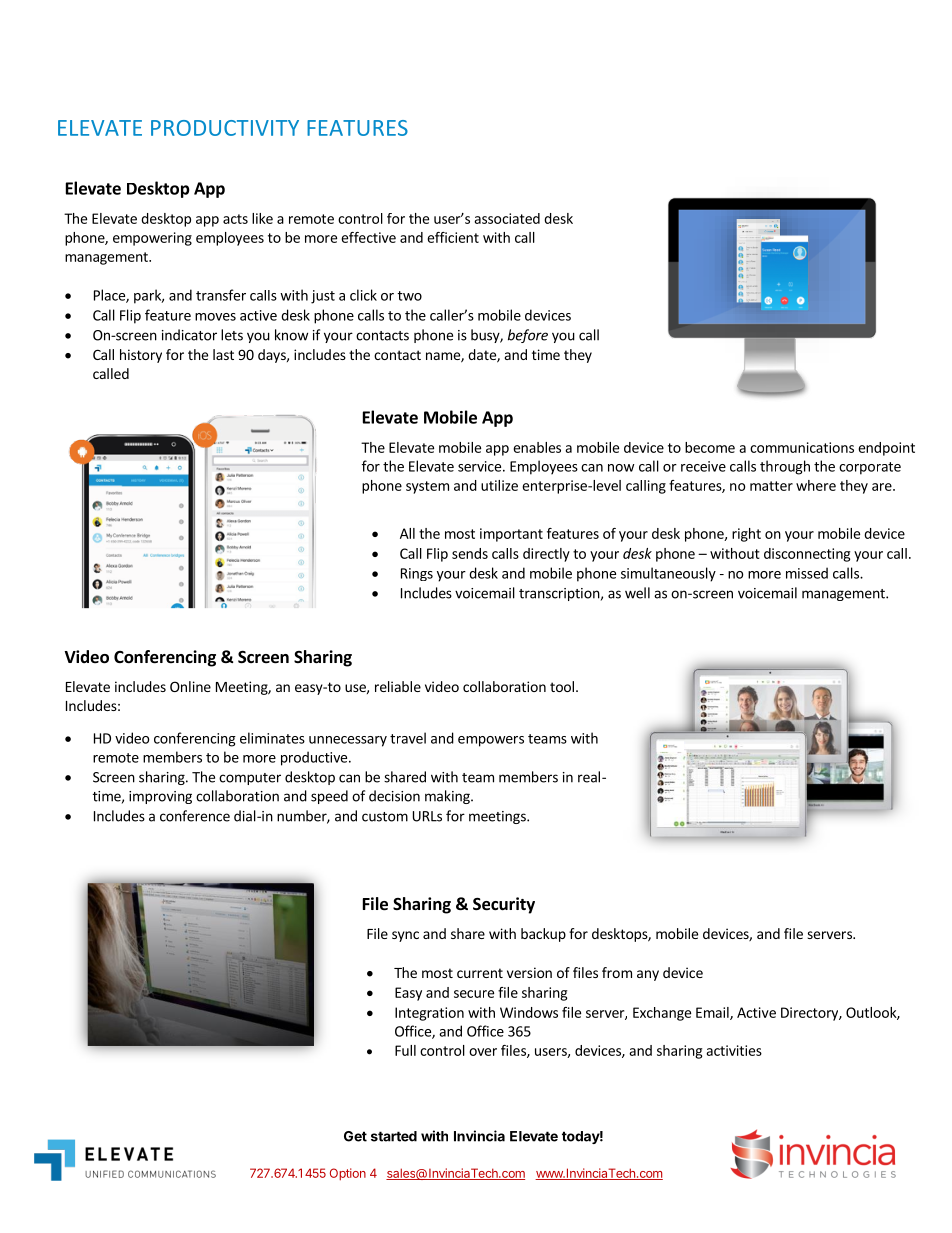 The height and width of the document is (1233, 952). I want to click on efficient, so click(453, 237).
